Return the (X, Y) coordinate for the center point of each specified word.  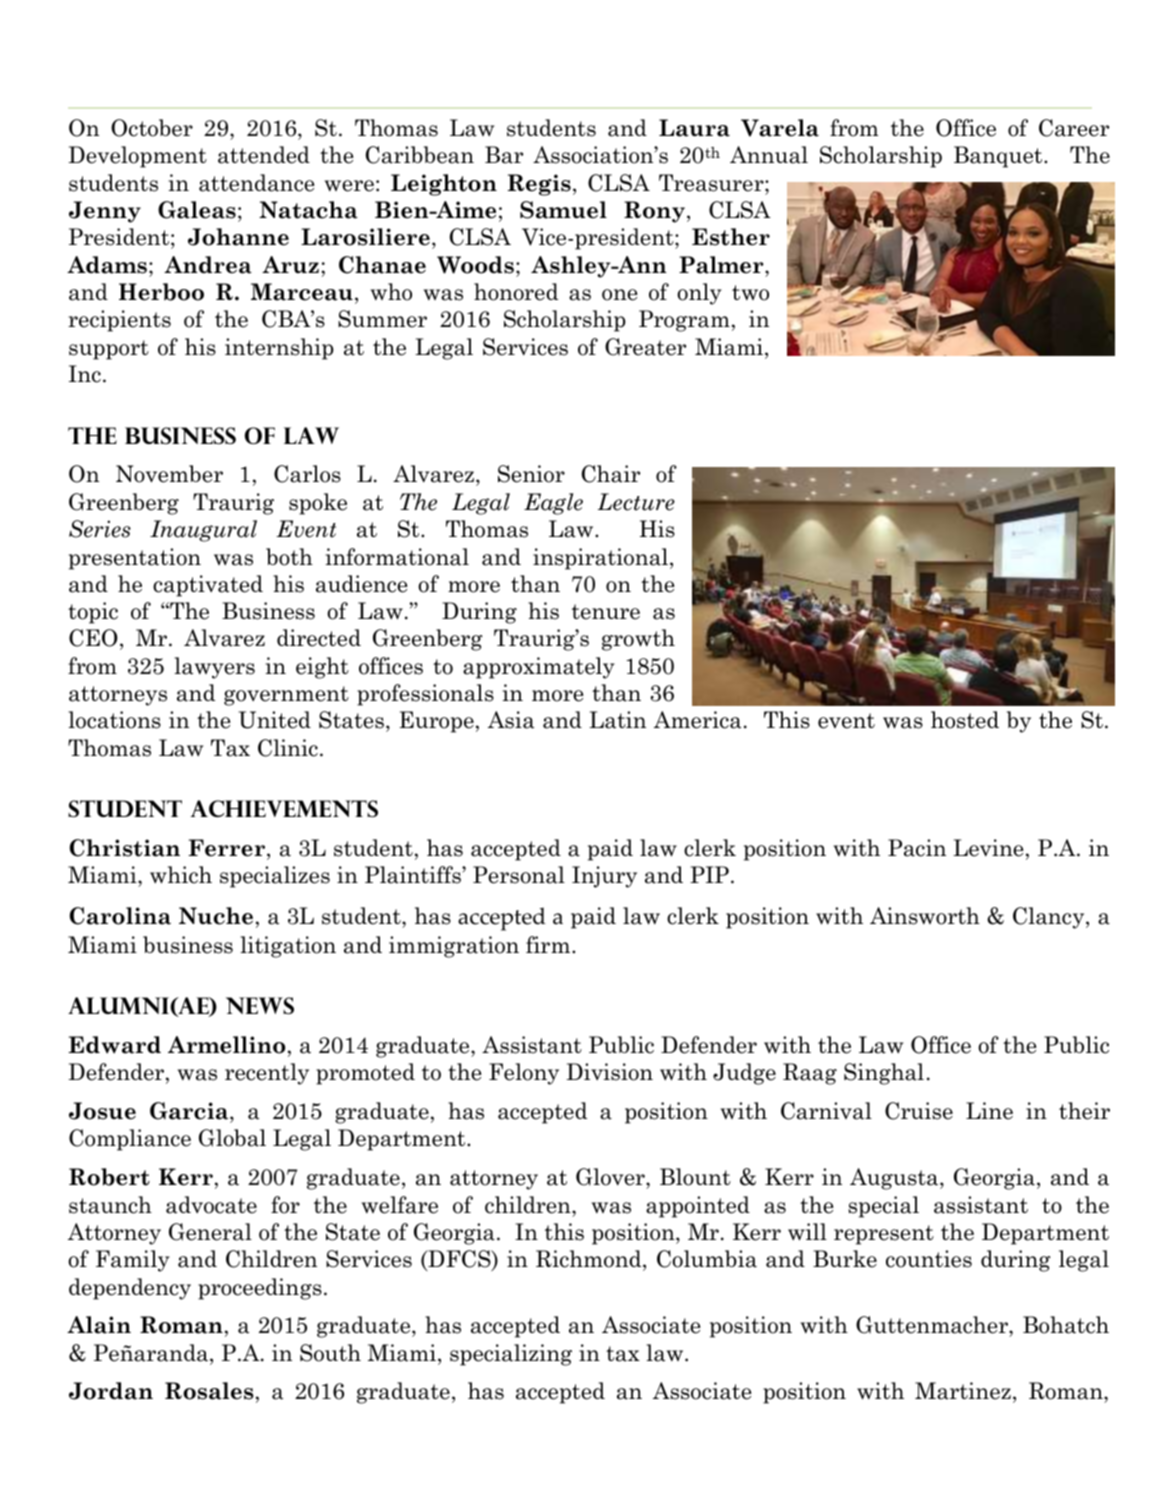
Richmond (590, 1259)
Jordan (111, 1391)
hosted (965, 720)
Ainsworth (925, 916)
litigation (288, 947)
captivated (208, 586)
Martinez (963, 1391)
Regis (539, 185)
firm (549, 944)
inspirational (602, 559)
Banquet (999, 157)
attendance (256, 183)
